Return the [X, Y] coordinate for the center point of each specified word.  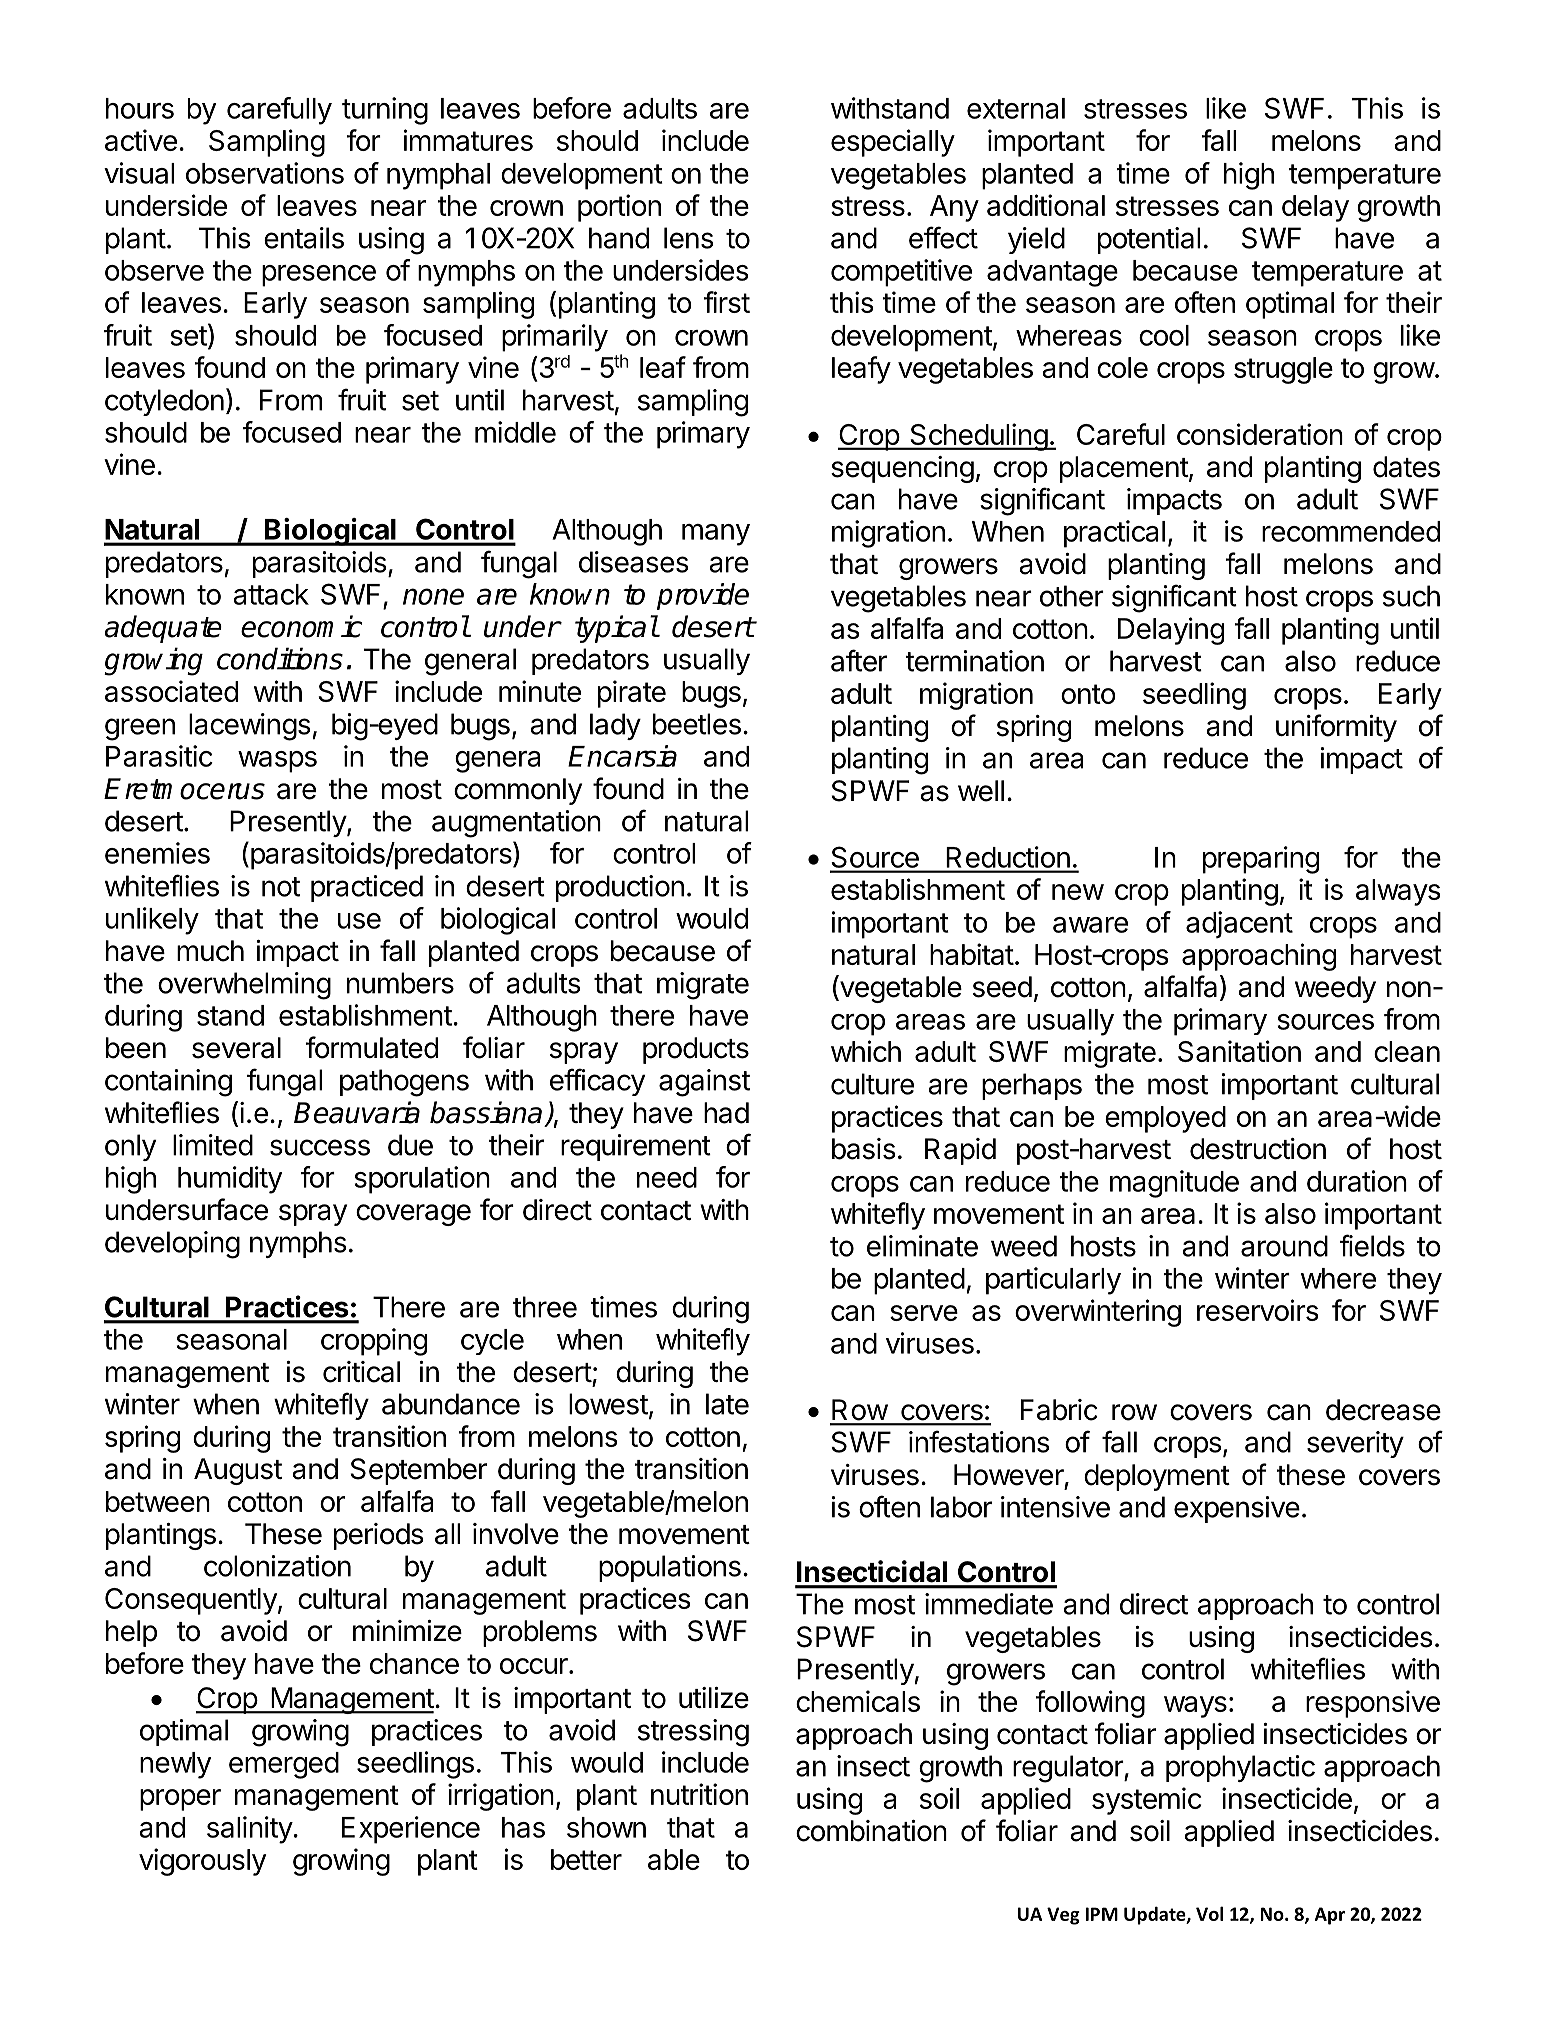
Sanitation [1239, 1051]
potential [1149, 240]
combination [871, 1831]
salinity [250, 1830]
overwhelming [244, 986]
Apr [1330, 1916]
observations [265, 173]
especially [893, 143]
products [696, 1050]
